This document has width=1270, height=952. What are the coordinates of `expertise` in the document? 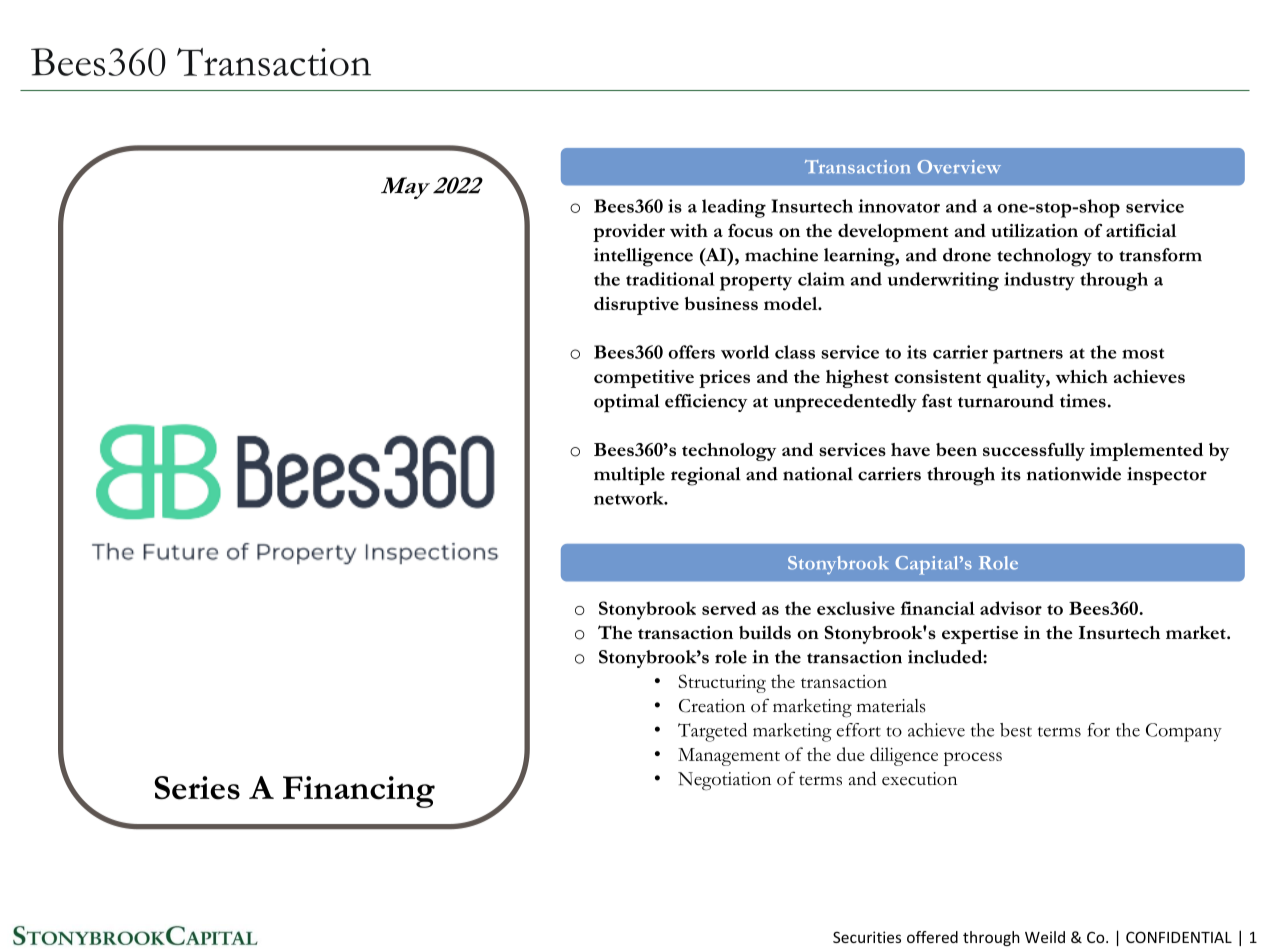 It's located at (980, 635).
